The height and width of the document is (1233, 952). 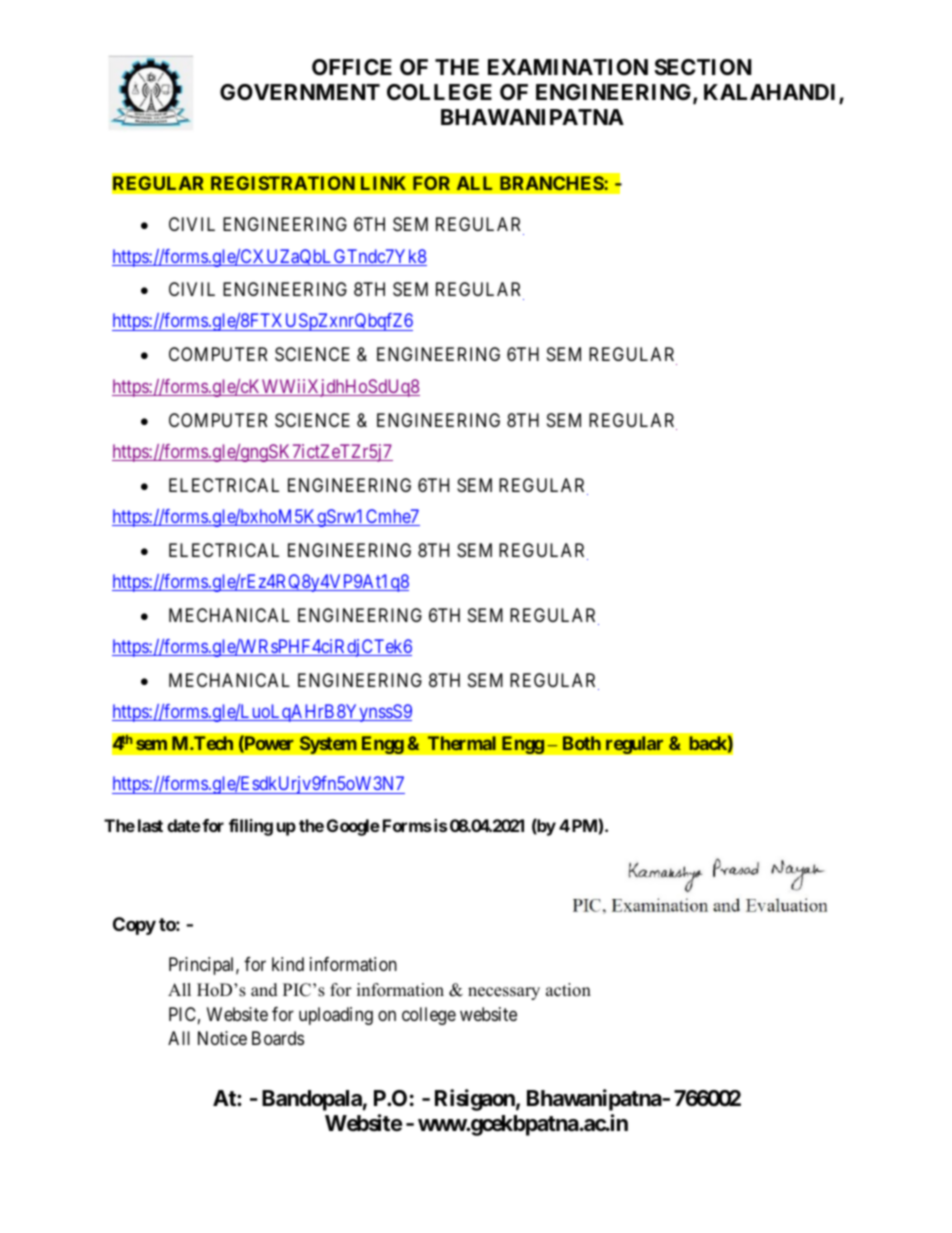 What do you see at coordinates (352, 67) in the document?
I see `OFFICE` at bounding box center [352, 67].
